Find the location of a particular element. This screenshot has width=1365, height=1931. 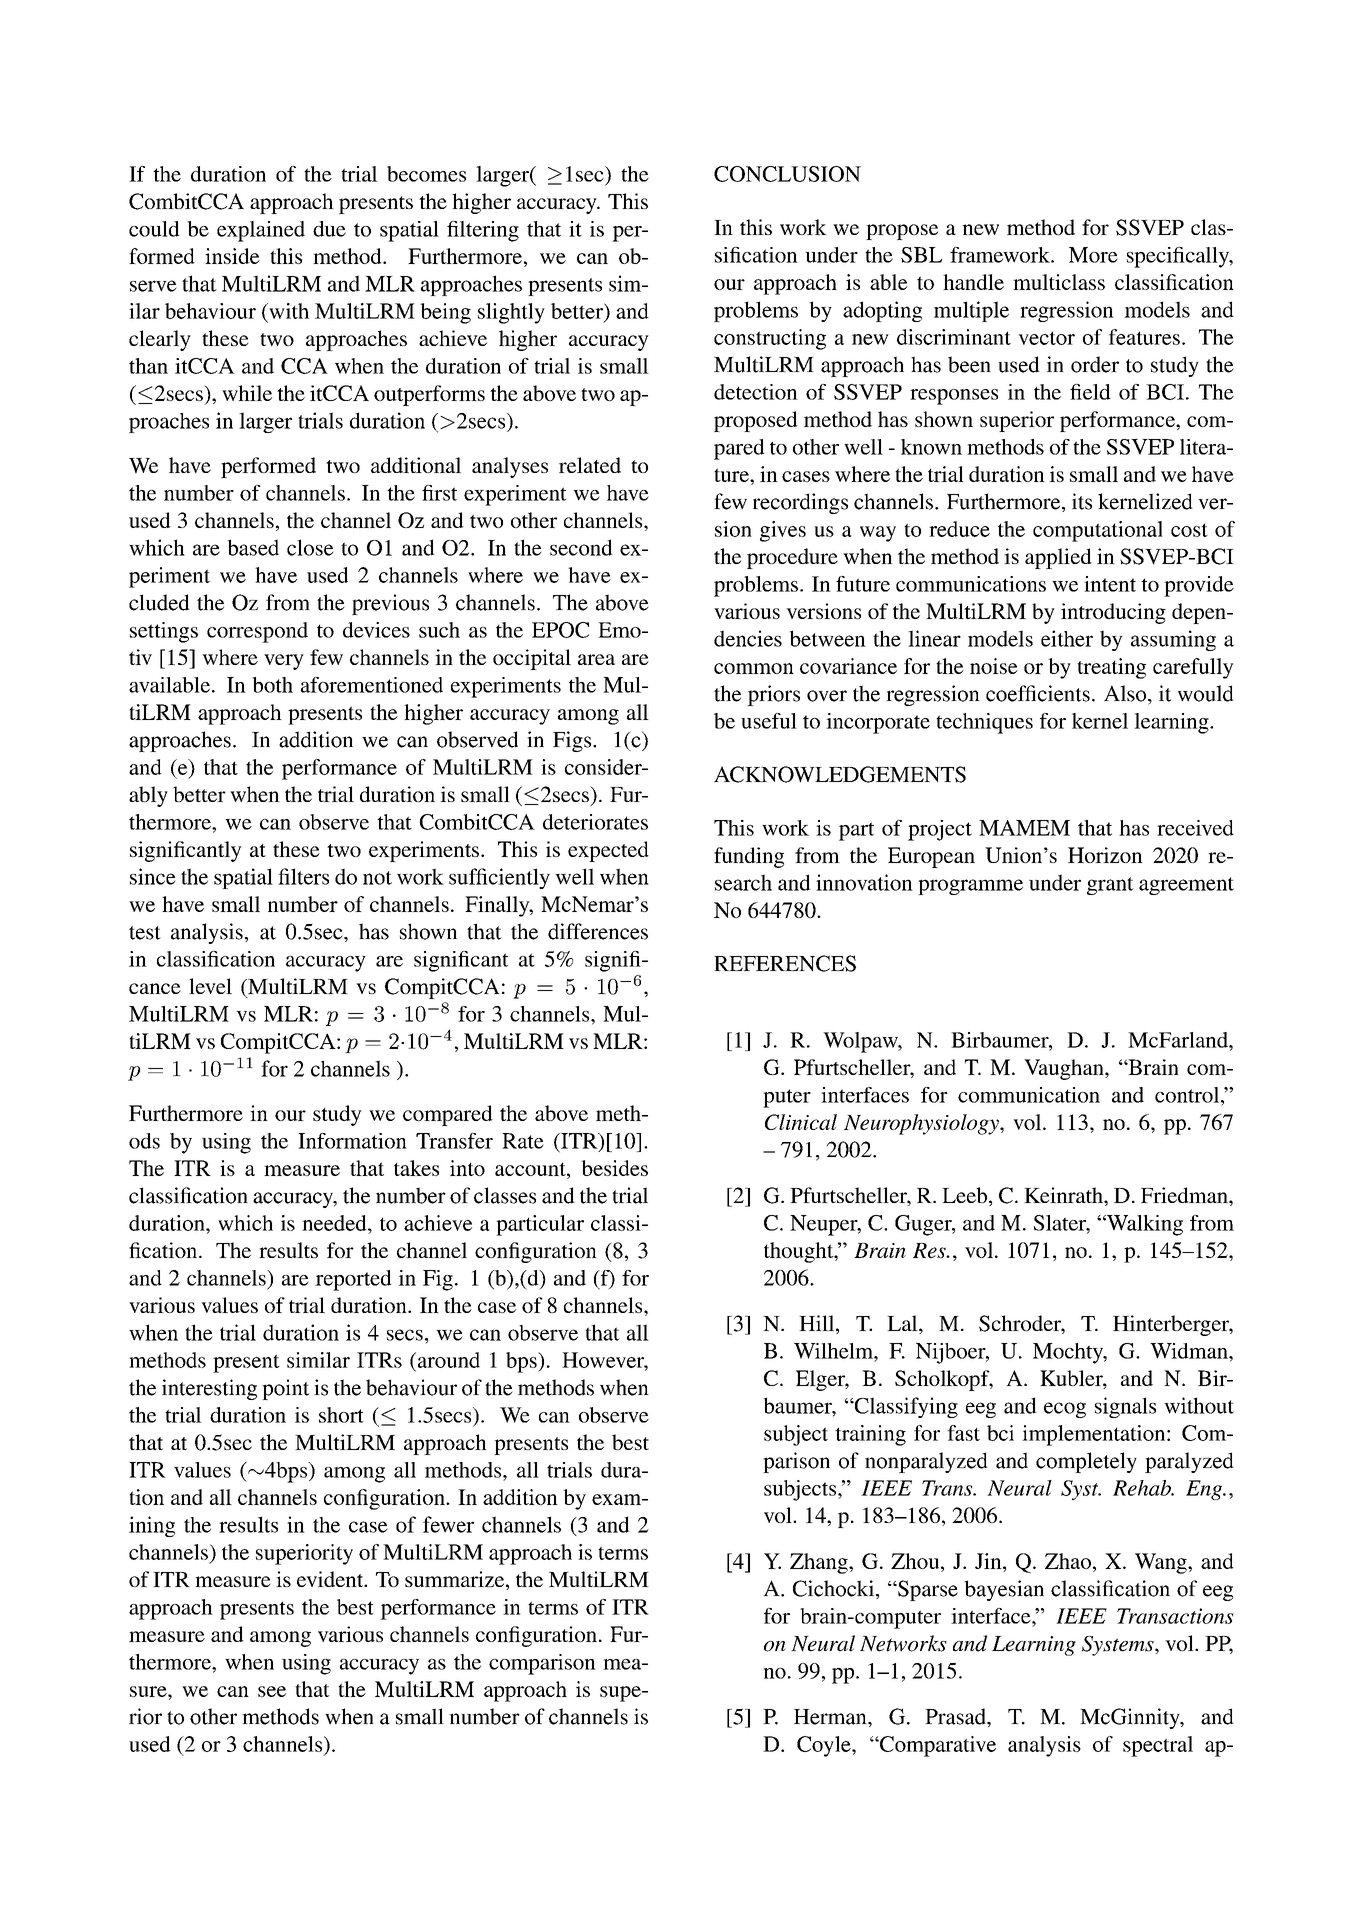

constructing is located at coordinates (770, 339).
